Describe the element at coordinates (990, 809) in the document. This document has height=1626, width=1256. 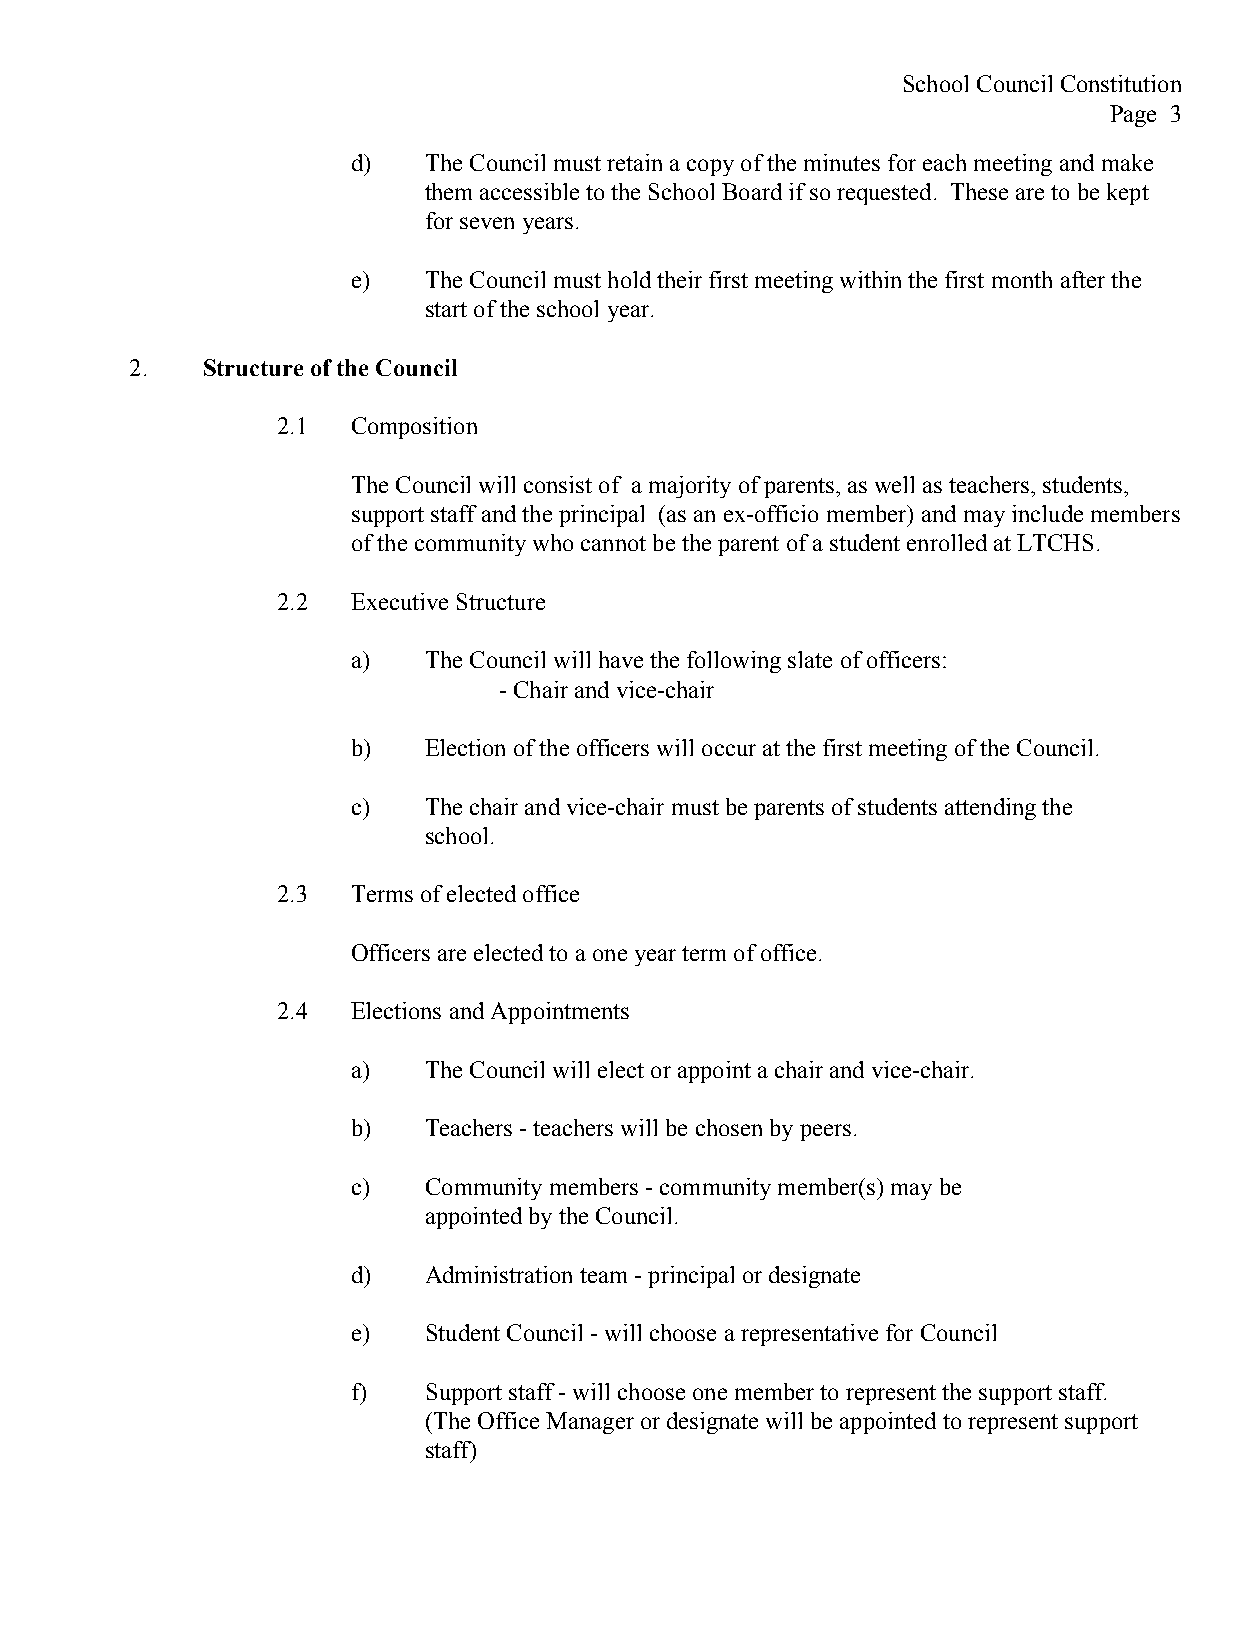
I see `attending` at that location.
